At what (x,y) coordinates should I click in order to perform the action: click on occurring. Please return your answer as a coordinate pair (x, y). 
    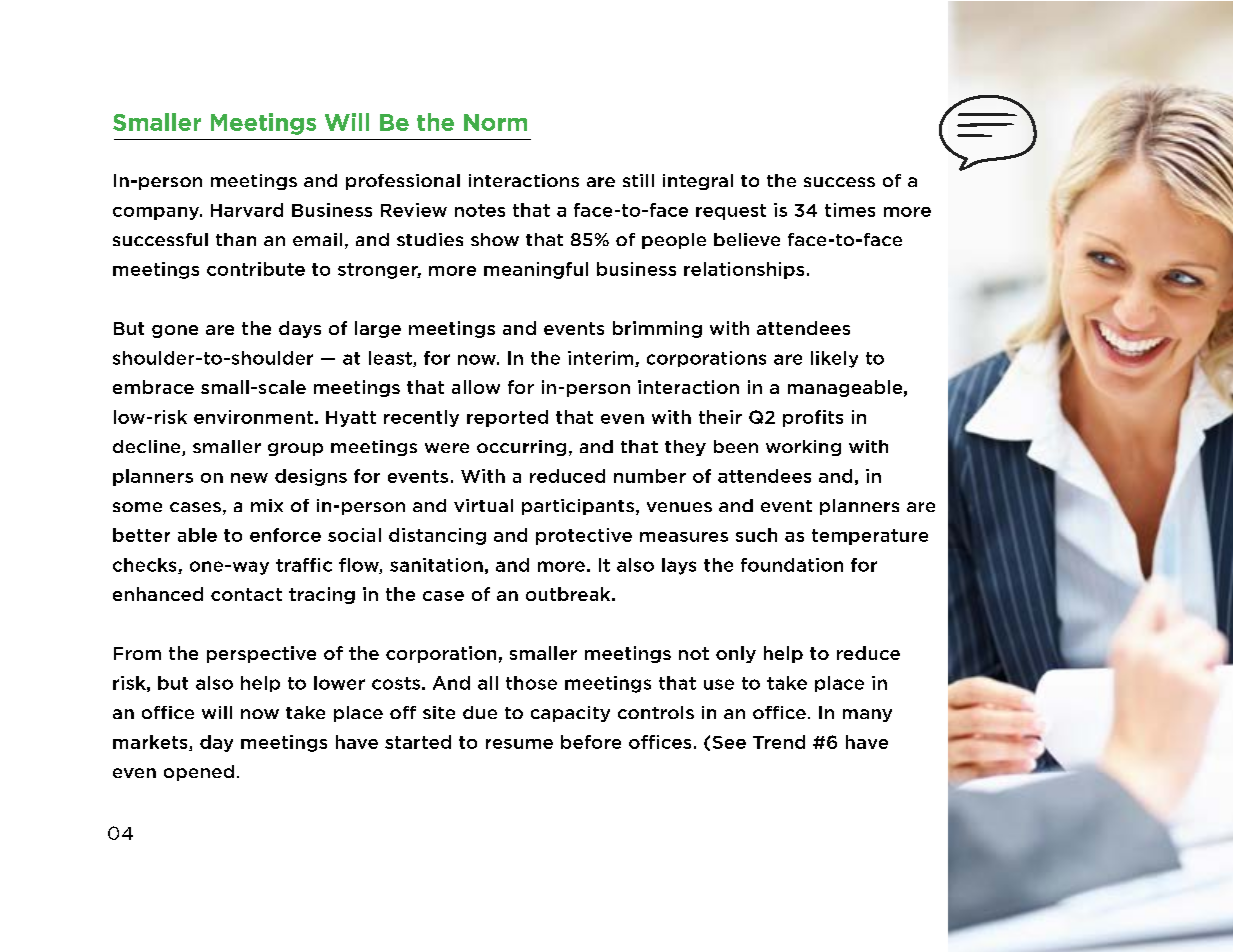
    Looking at the image, I should click on (521, 448).
